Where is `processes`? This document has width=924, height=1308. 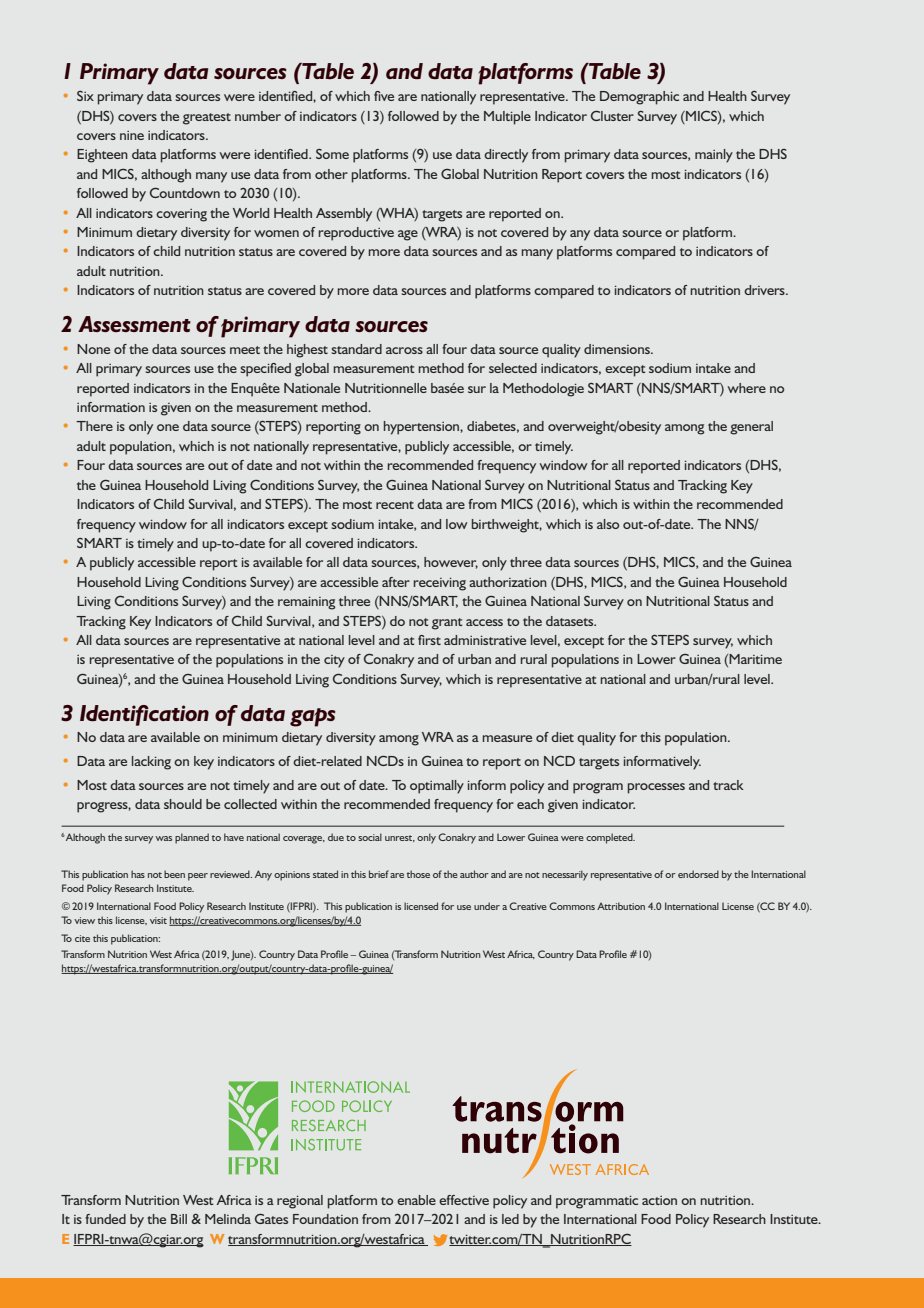 processes is located at coordinates (656, 788).
